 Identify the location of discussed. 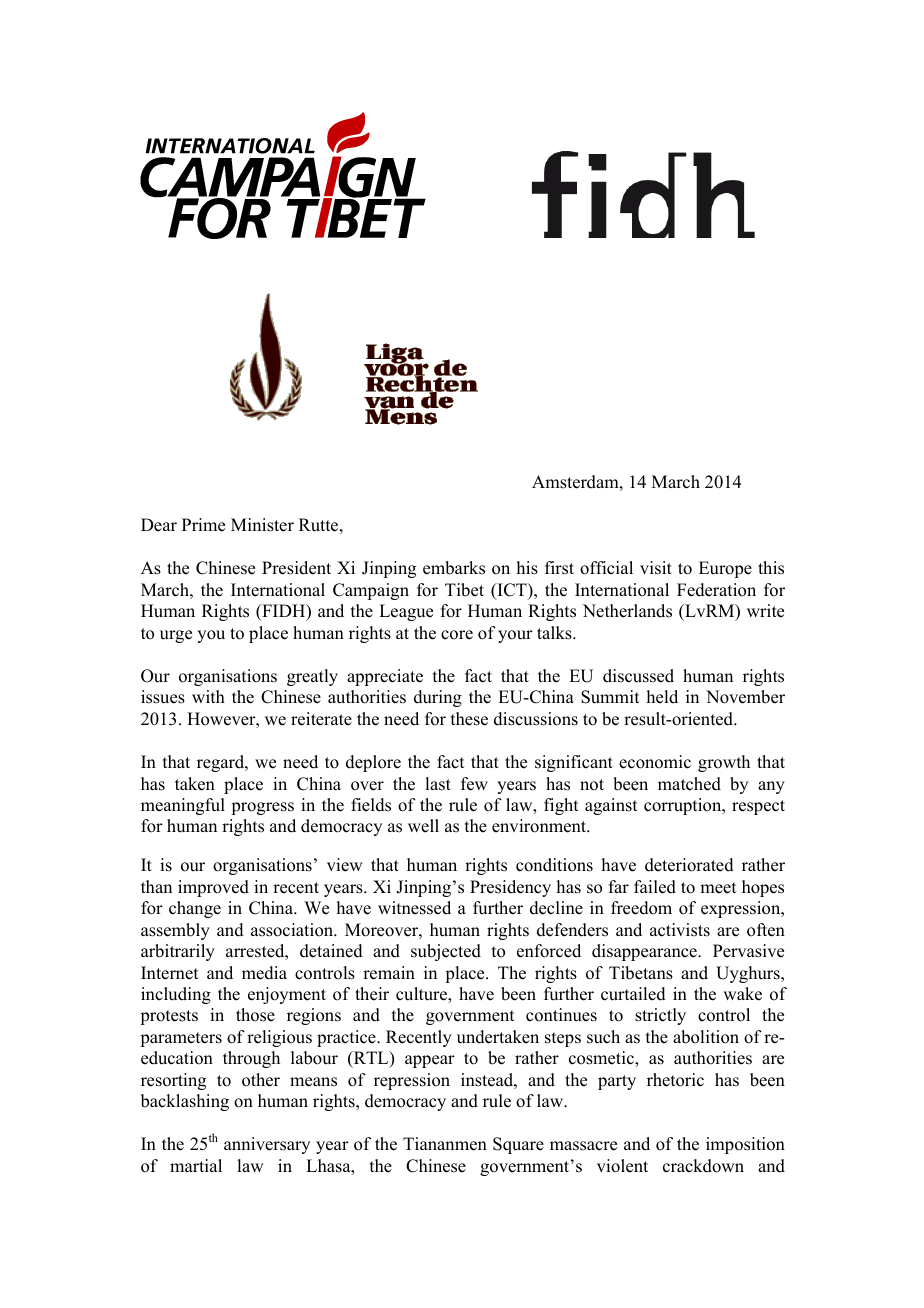
(638, 676).
